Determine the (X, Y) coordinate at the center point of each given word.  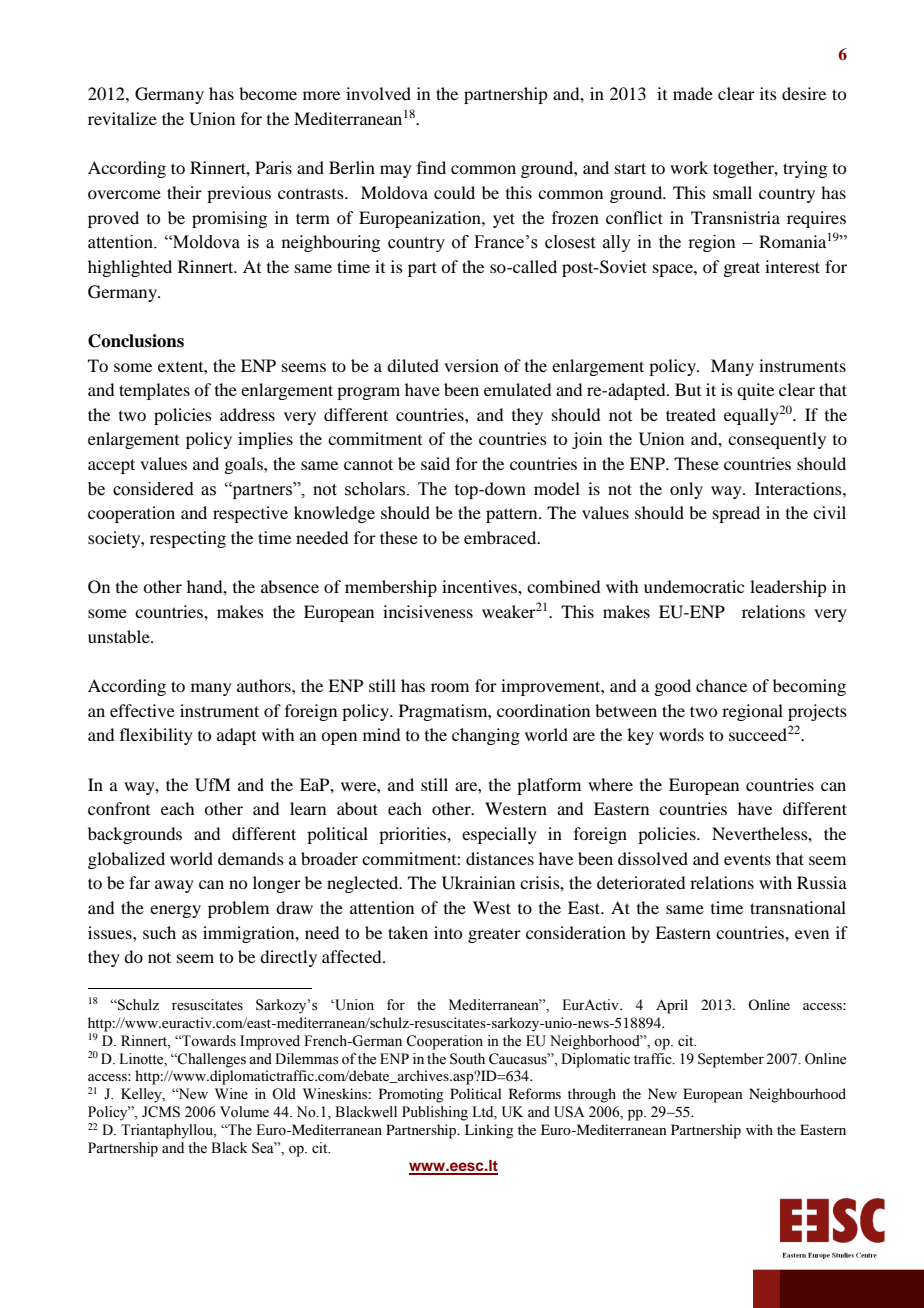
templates (154, 391)
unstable (120, 636)
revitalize (122, 118)
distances (500, 858)
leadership (788, 588)
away (174, 886)
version (471, 365)
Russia (822, 882)
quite (755, 391)
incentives (480, 586)
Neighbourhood (797, 1095)
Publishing (435, 1113)
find (431, 167)
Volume (244, 1112)
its (768, 93)
